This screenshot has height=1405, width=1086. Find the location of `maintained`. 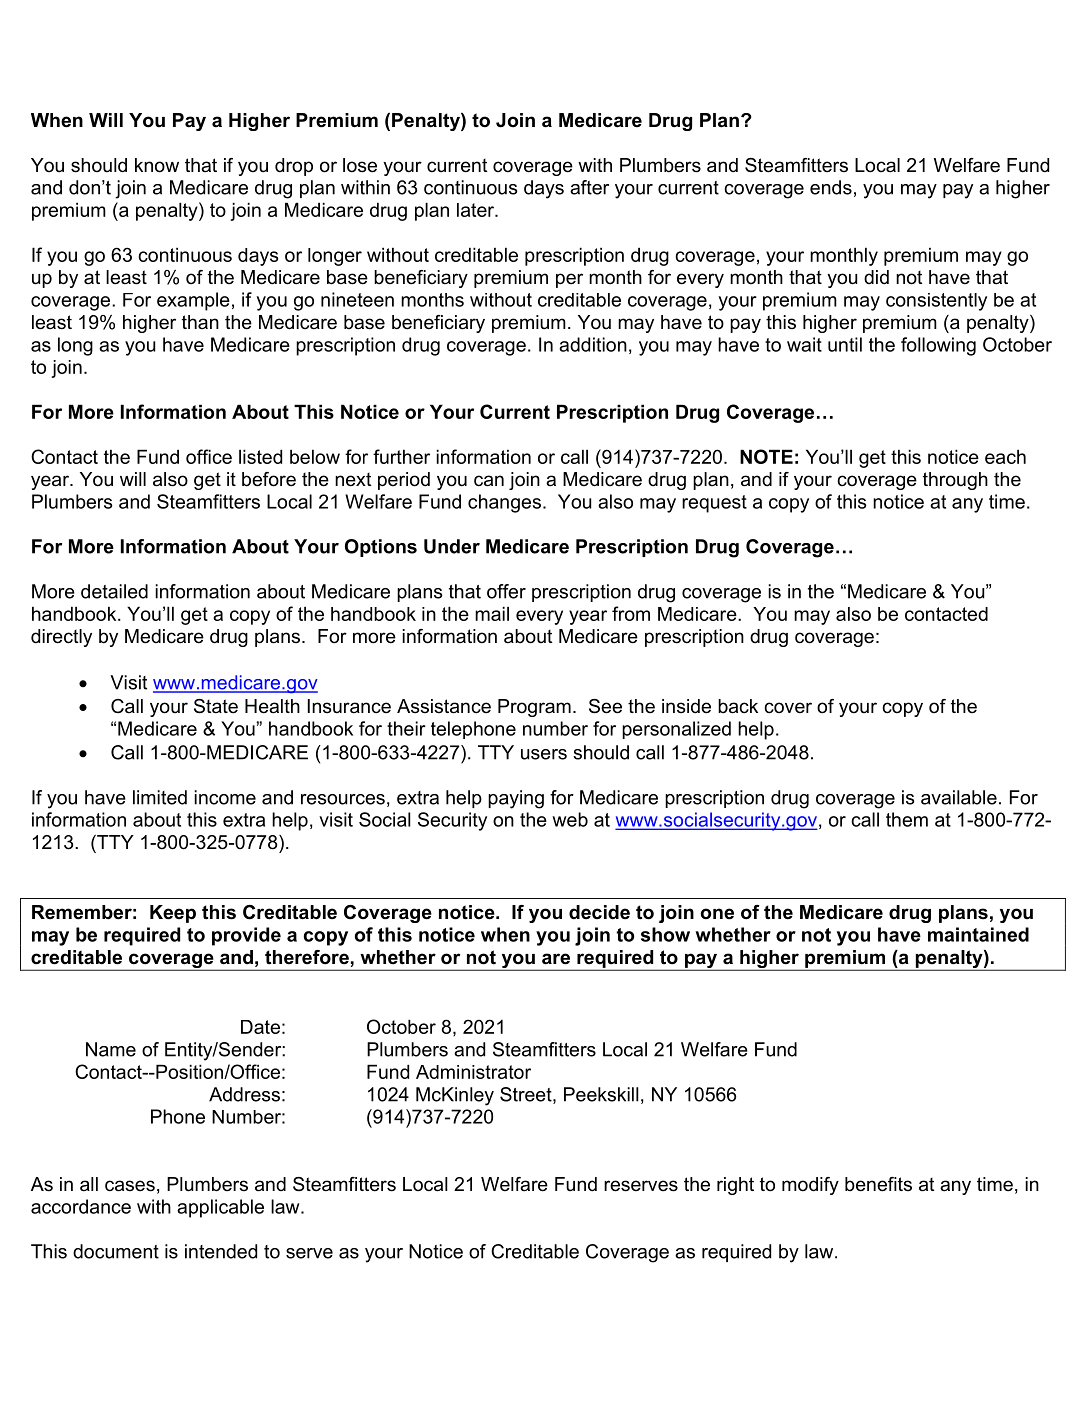

maintained is located at coordinates (978, 934).
